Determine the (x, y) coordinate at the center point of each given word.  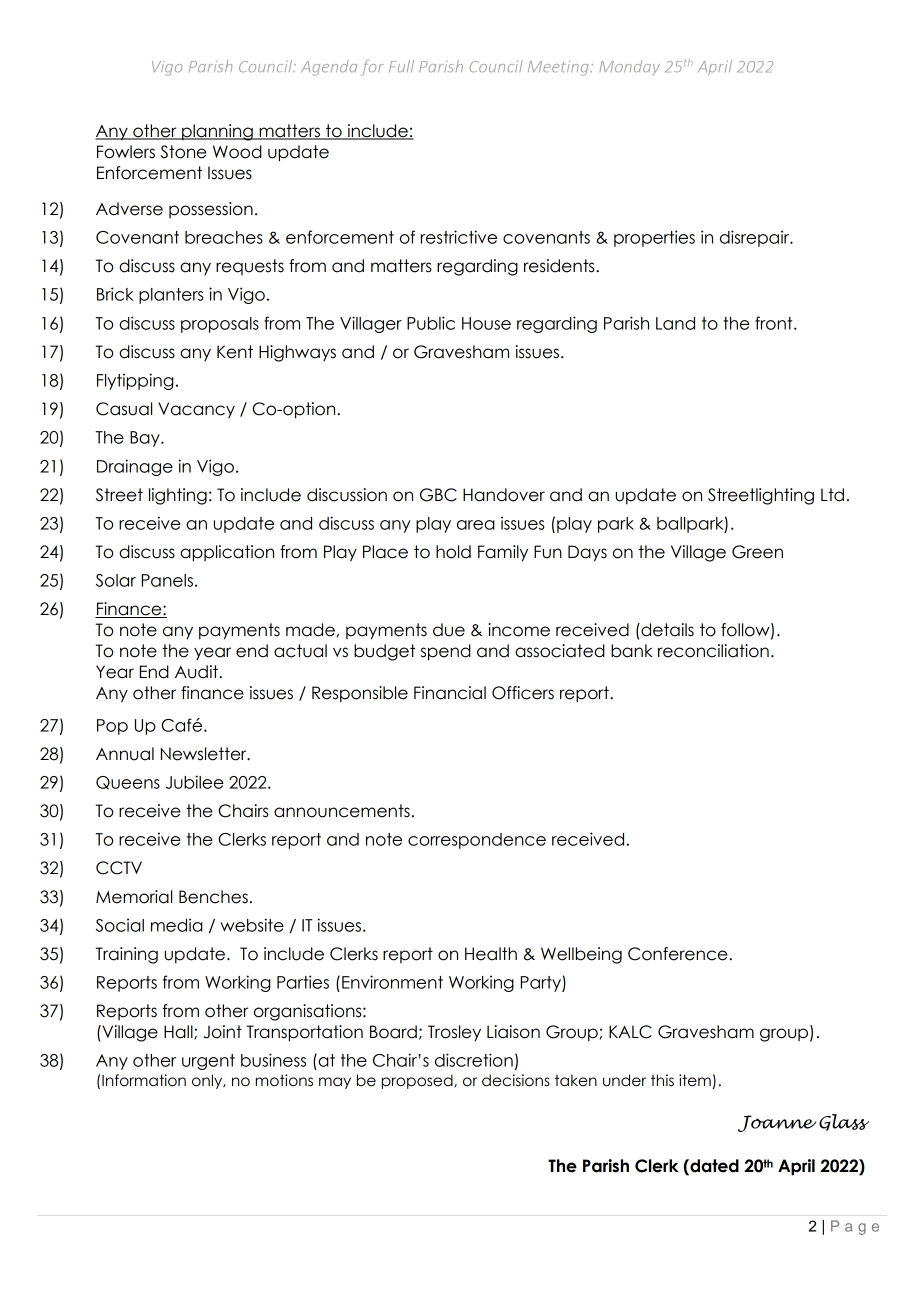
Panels (167, 580)
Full (401, 66)
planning (217, 132)
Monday (629, 68)
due (449, 630)
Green (757, 552)
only (208, 1081)
